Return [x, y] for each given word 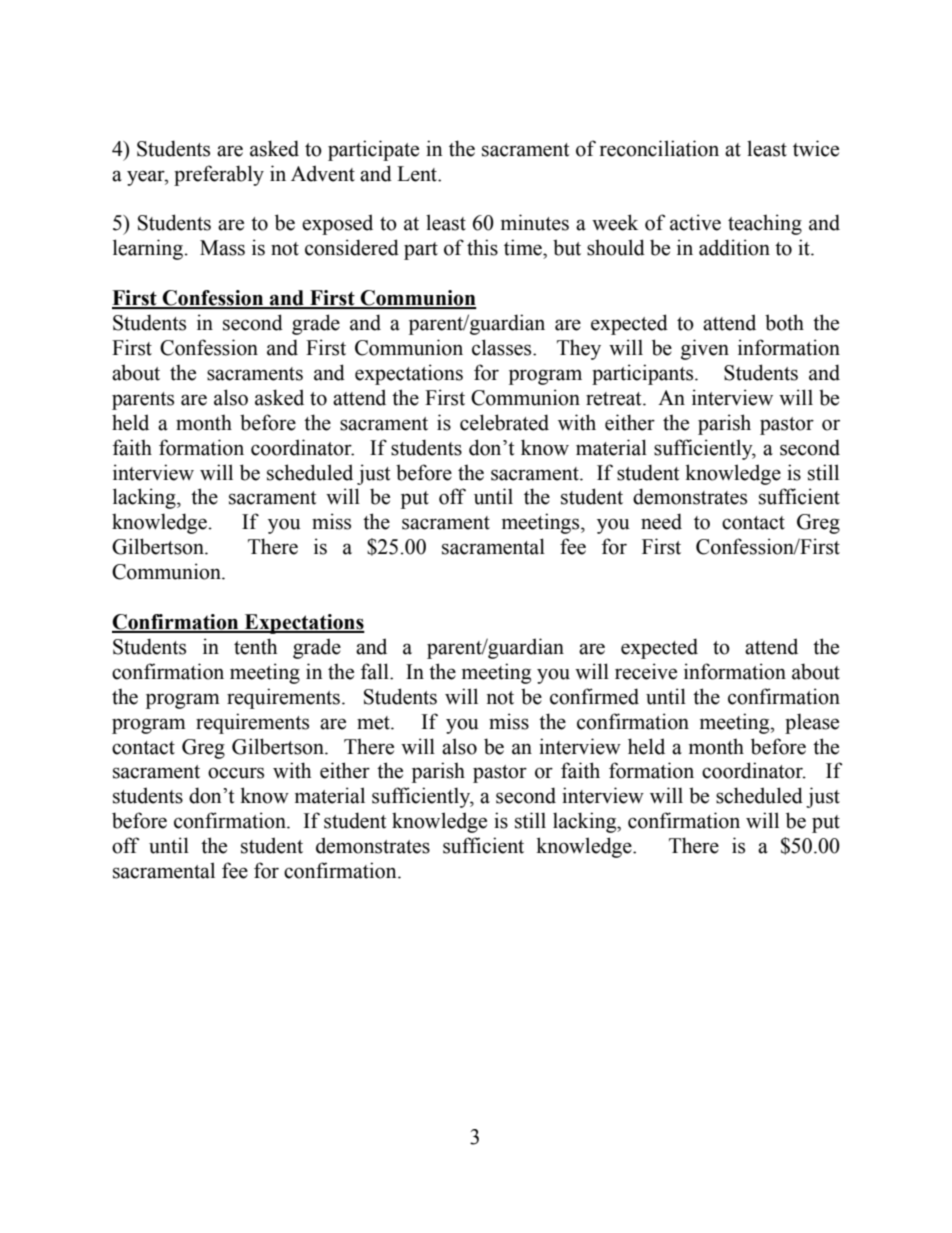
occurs [236, 773]
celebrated [504, 422]
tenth [255, 646]
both [784, 322]
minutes [535, 222]
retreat [615, 399]
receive [646, 671]
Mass [222, 248]
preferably [219, 175]
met [374, 723]
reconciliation [659, 148]
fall [376, 671]
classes [503, 347]
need [661, 521]
